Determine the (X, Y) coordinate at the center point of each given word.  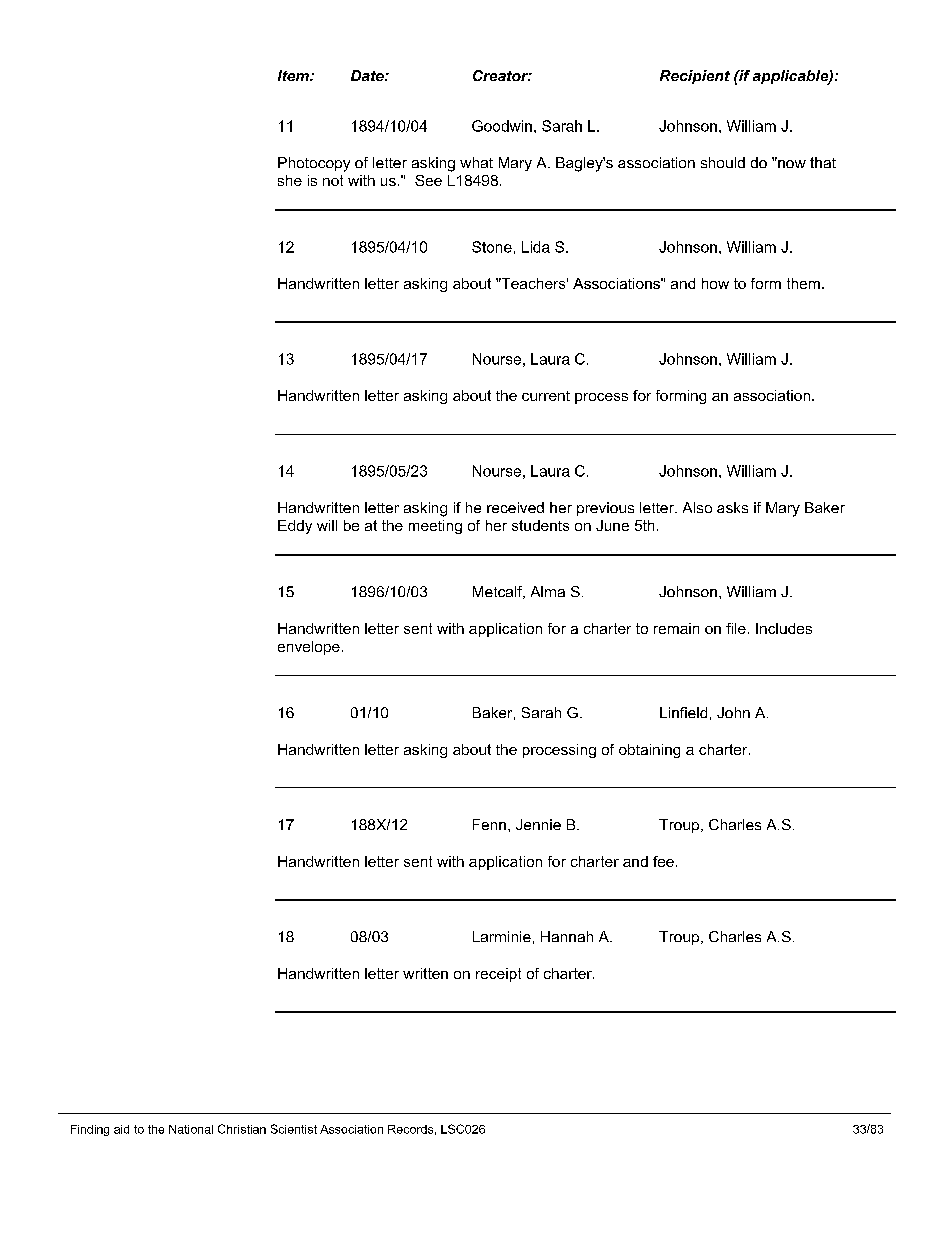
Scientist (294, 1129)
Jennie (538, 824)
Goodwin (502, 126)
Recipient (695, 77)
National (191, 1129)
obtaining (649, 751)
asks (732, 507)
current (546, 396)
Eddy (295, 527)
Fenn (489, 824)
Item (294, 75)
